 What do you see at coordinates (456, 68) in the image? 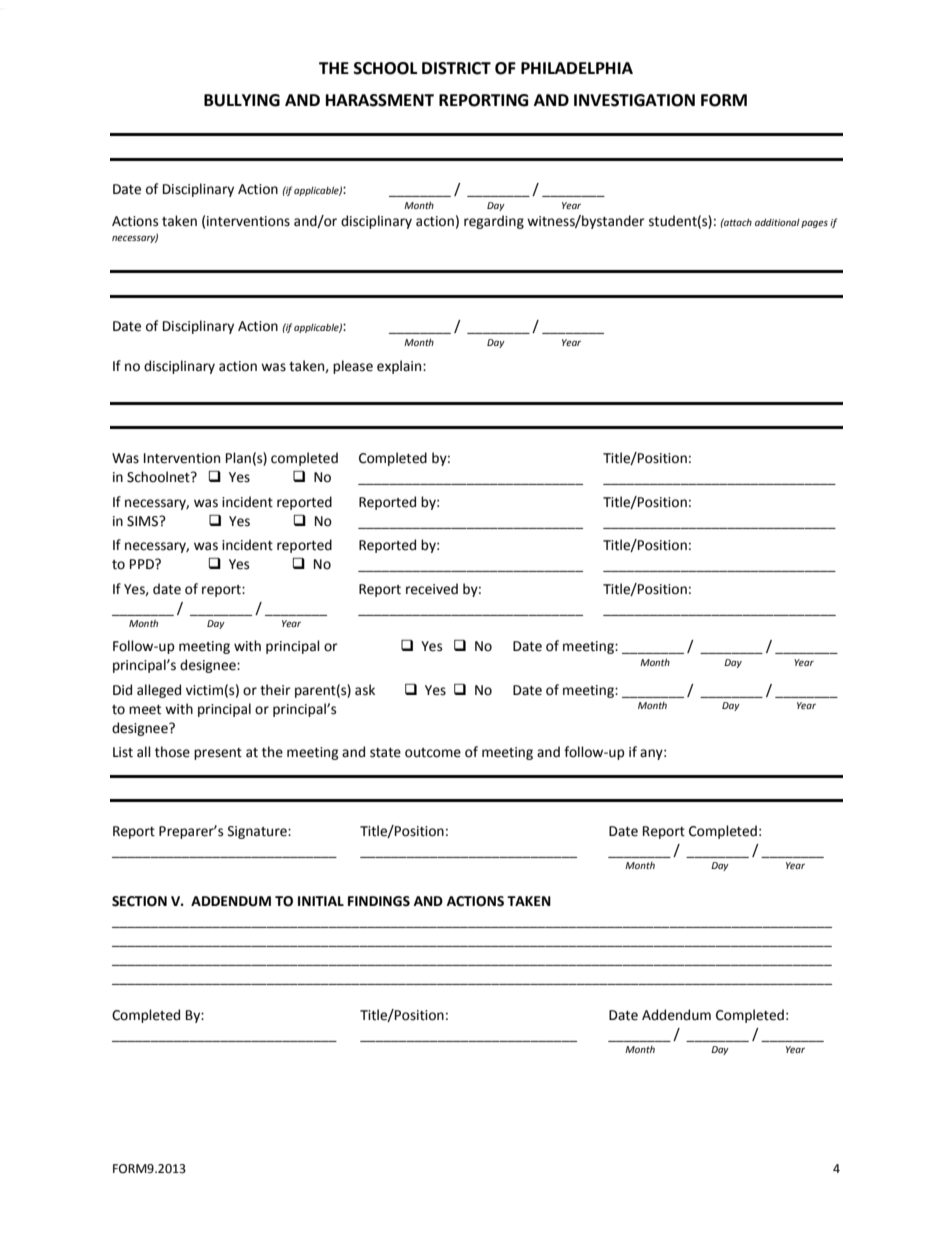
I see `DISTRICT` at bounding box center [456, 68].
